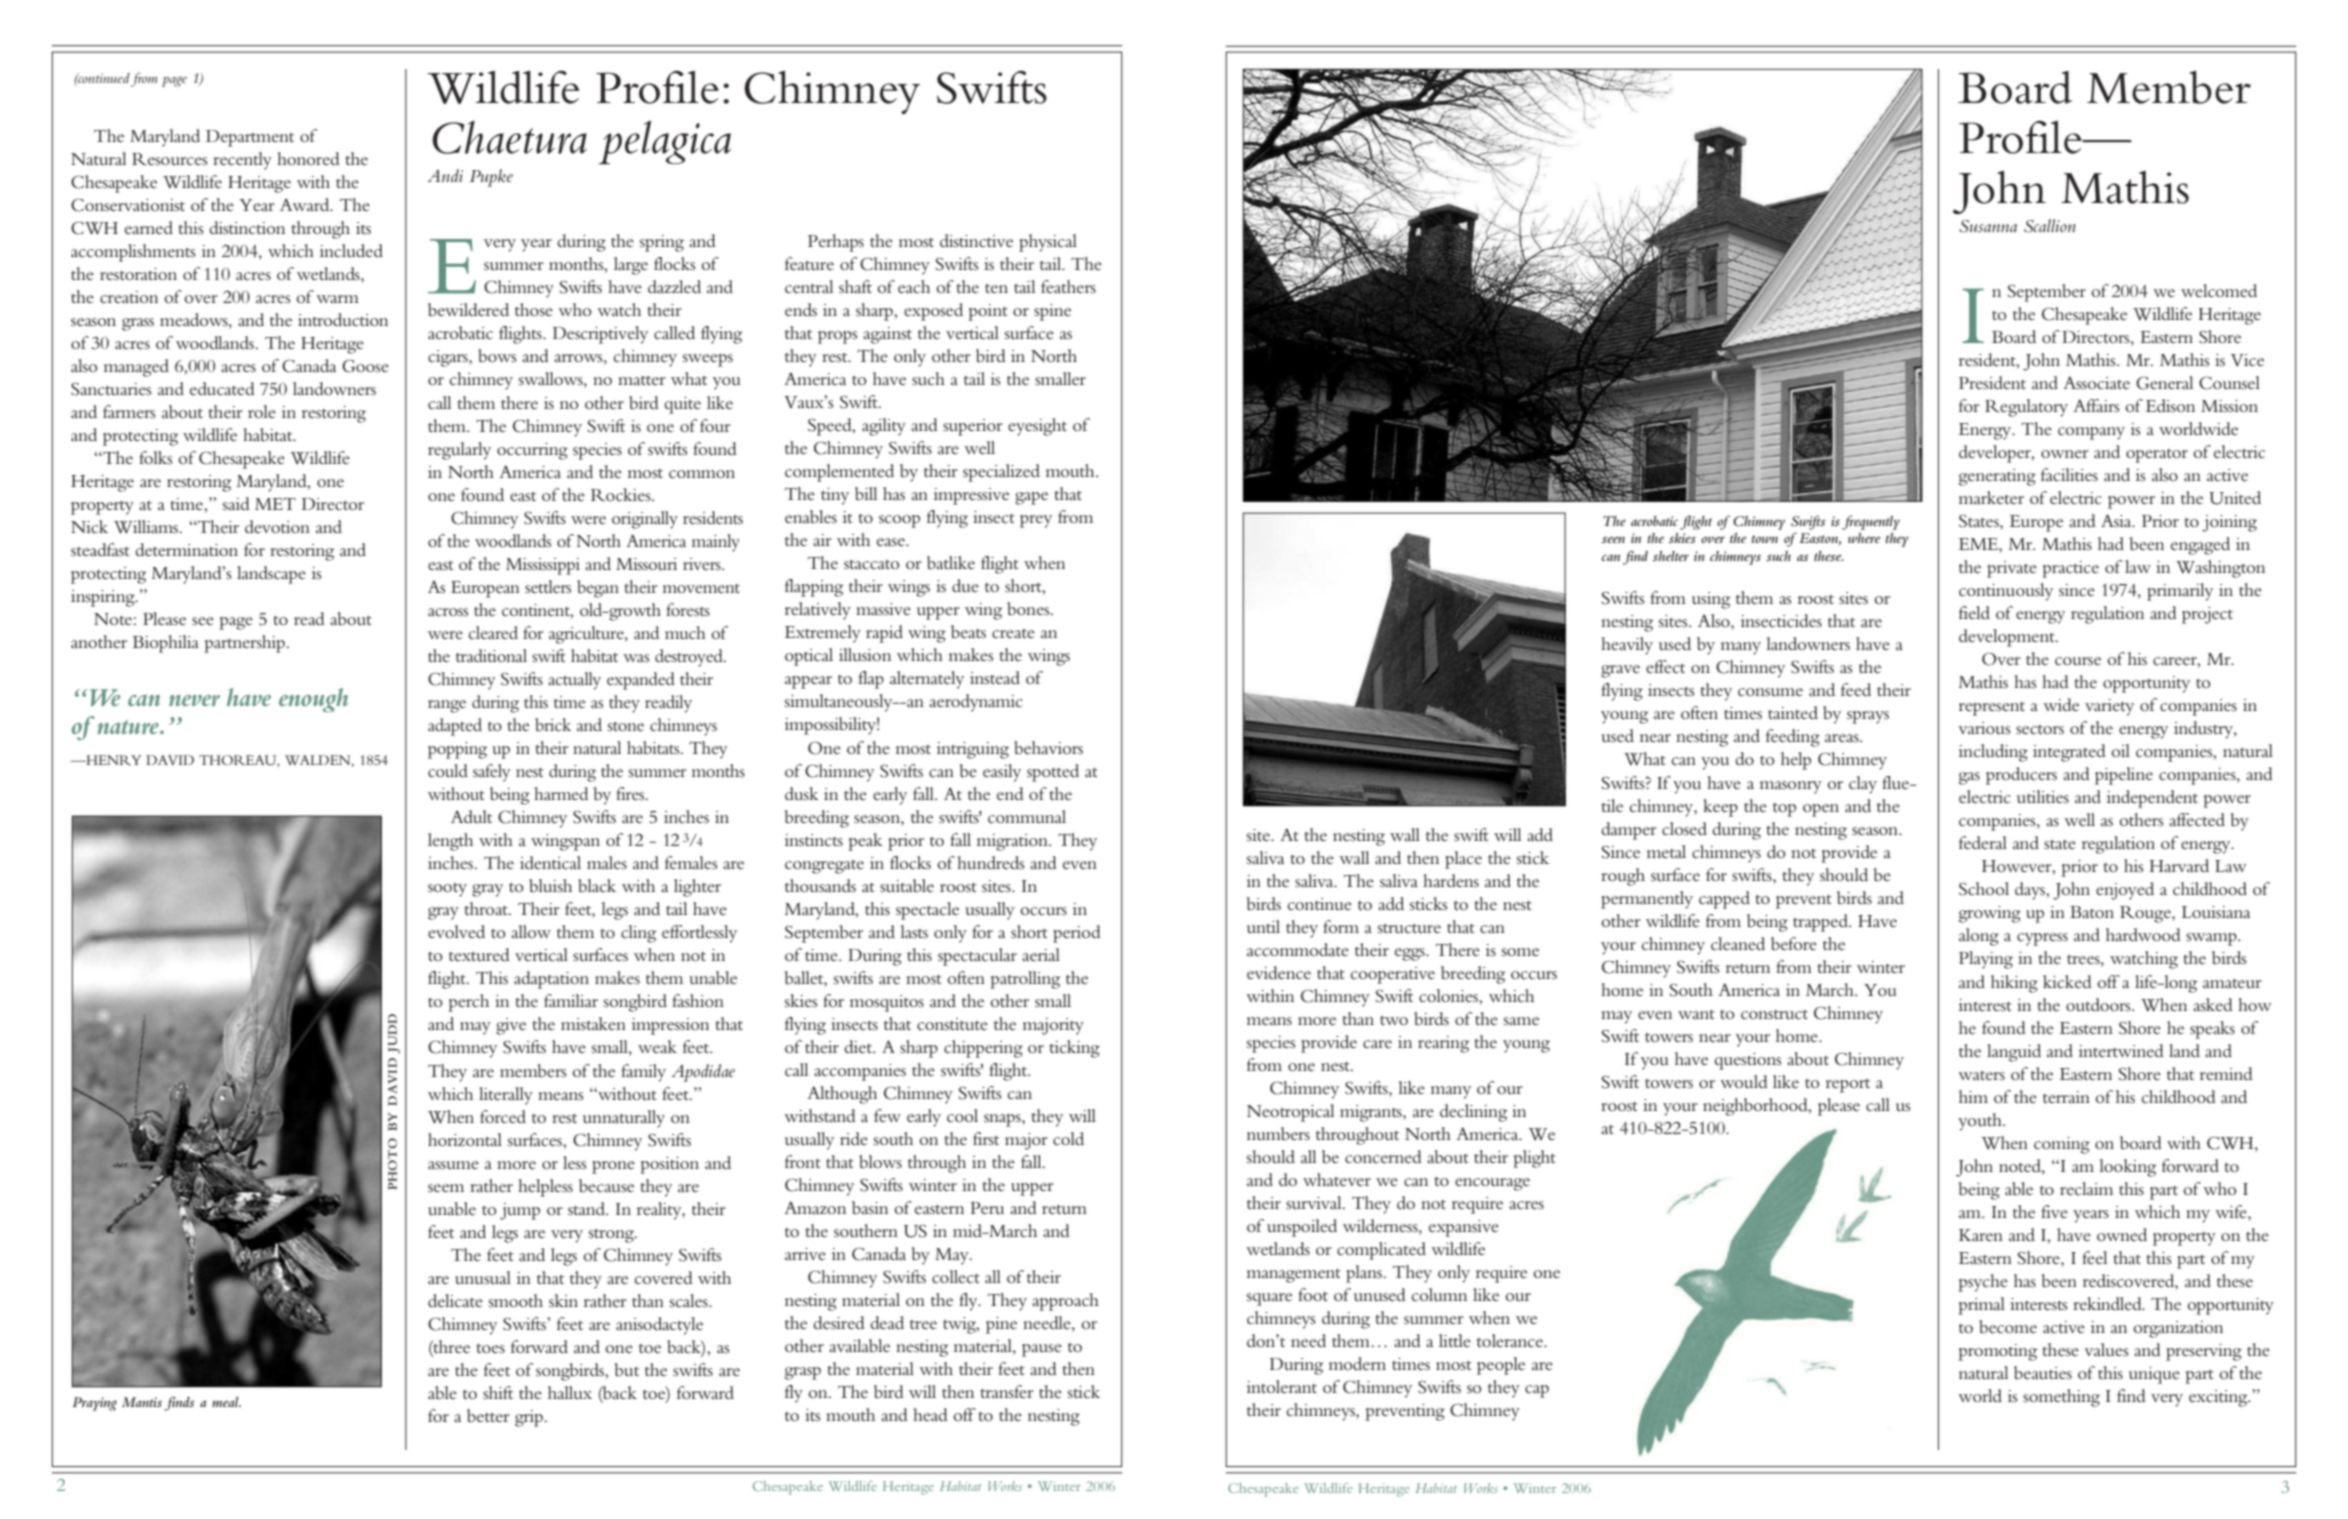  What do you see at coordinates (226, 1402) in the page?
I see `meal` at bounding box center [226, 1402].
